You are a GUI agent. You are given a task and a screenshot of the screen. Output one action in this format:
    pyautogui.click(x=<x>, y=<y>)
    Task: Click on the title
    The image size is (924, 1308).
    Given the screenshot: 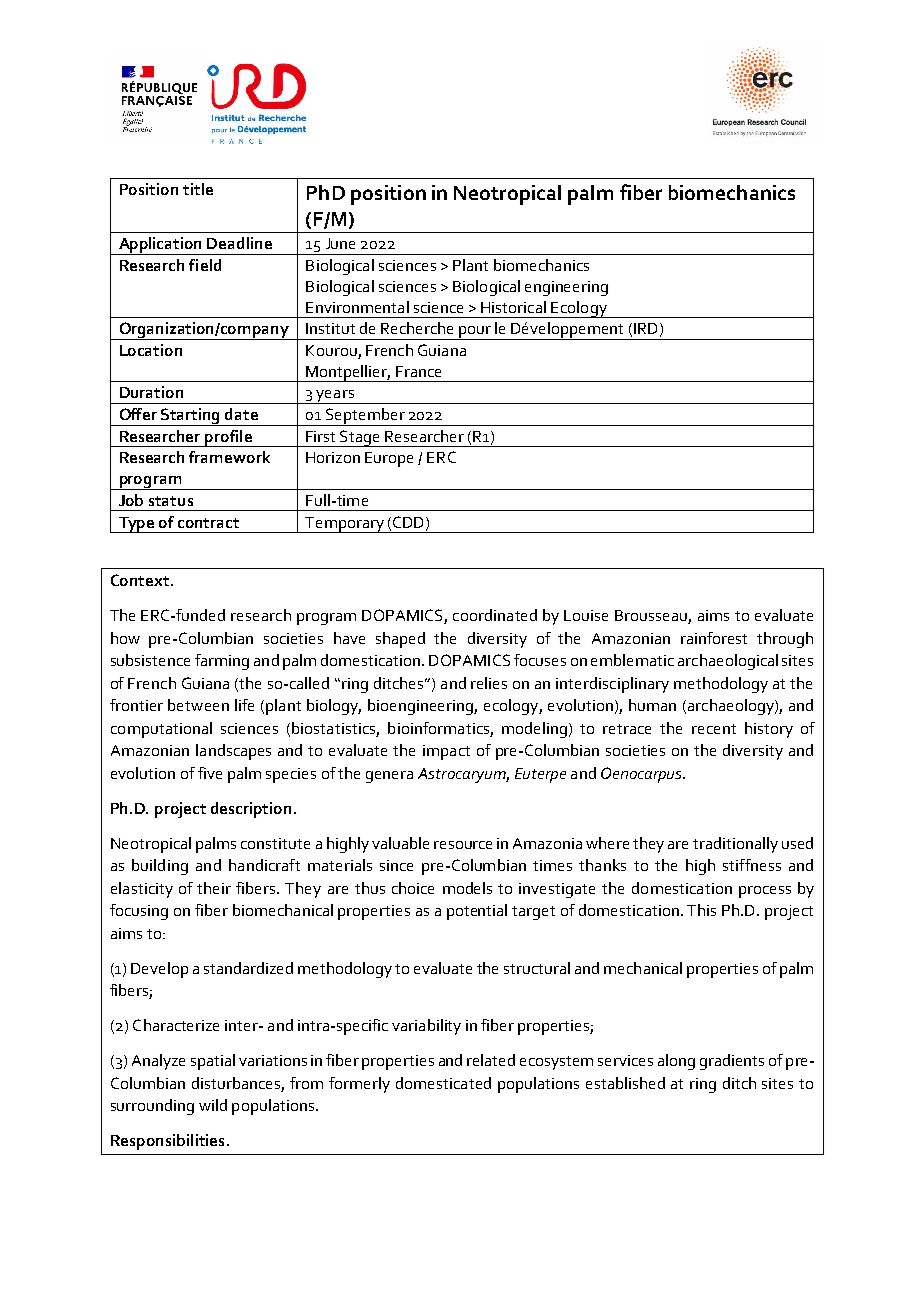 What is the action you would take?
    pyautogui.click(x=198, y=189)
